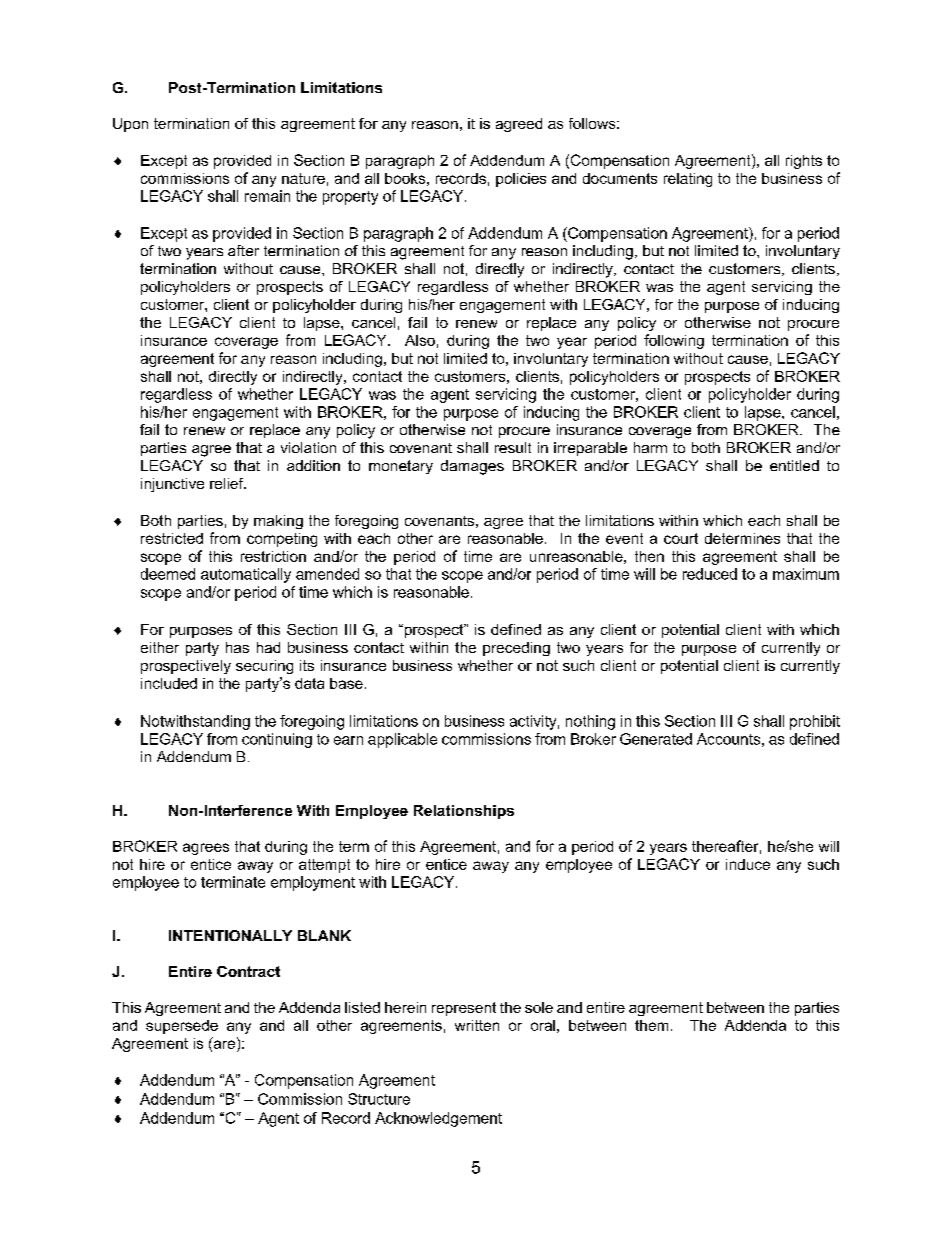  I want to click on reduced, so click(710, 574).
